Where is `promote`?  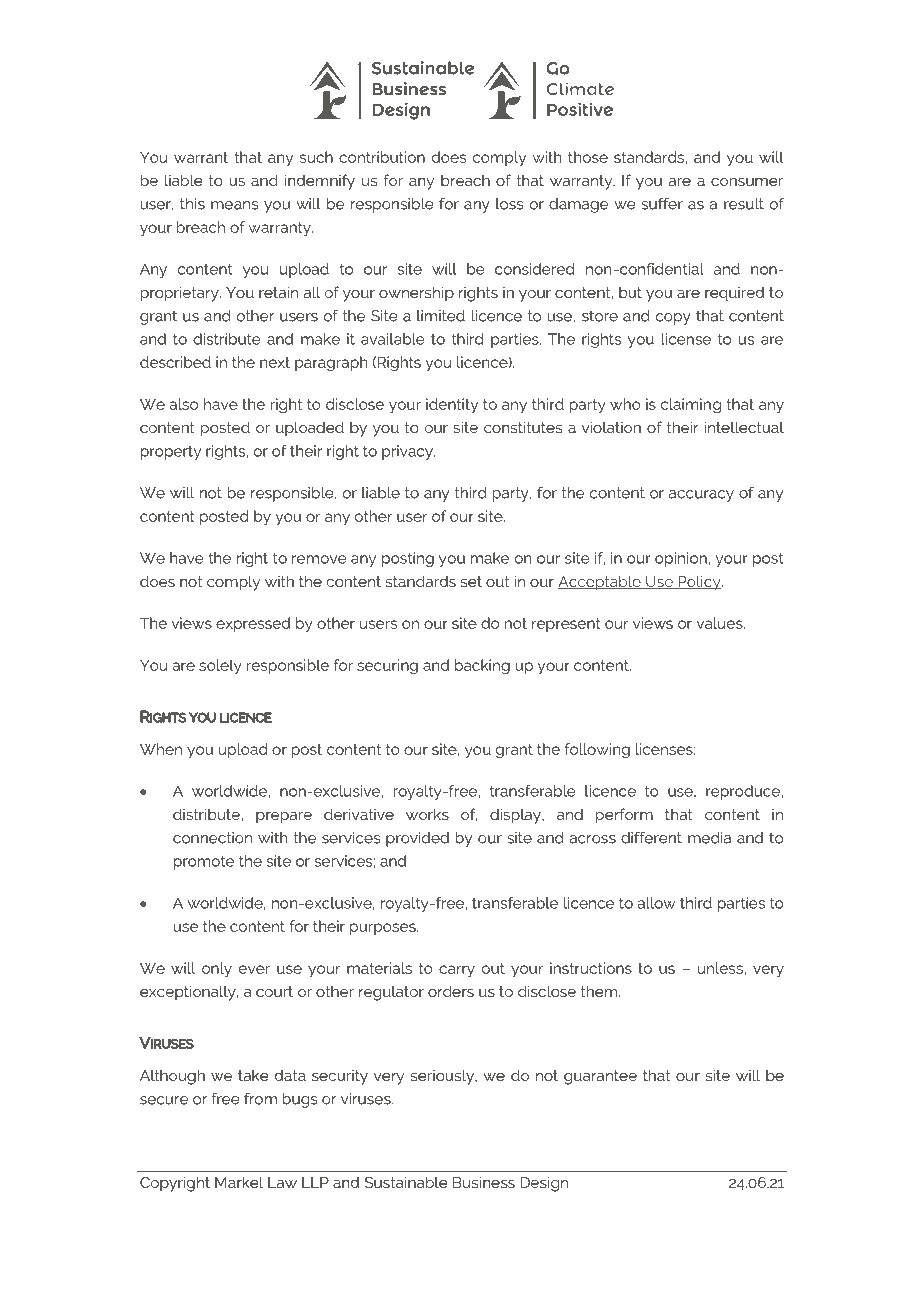 promote is located at coordinates (204, 862).
